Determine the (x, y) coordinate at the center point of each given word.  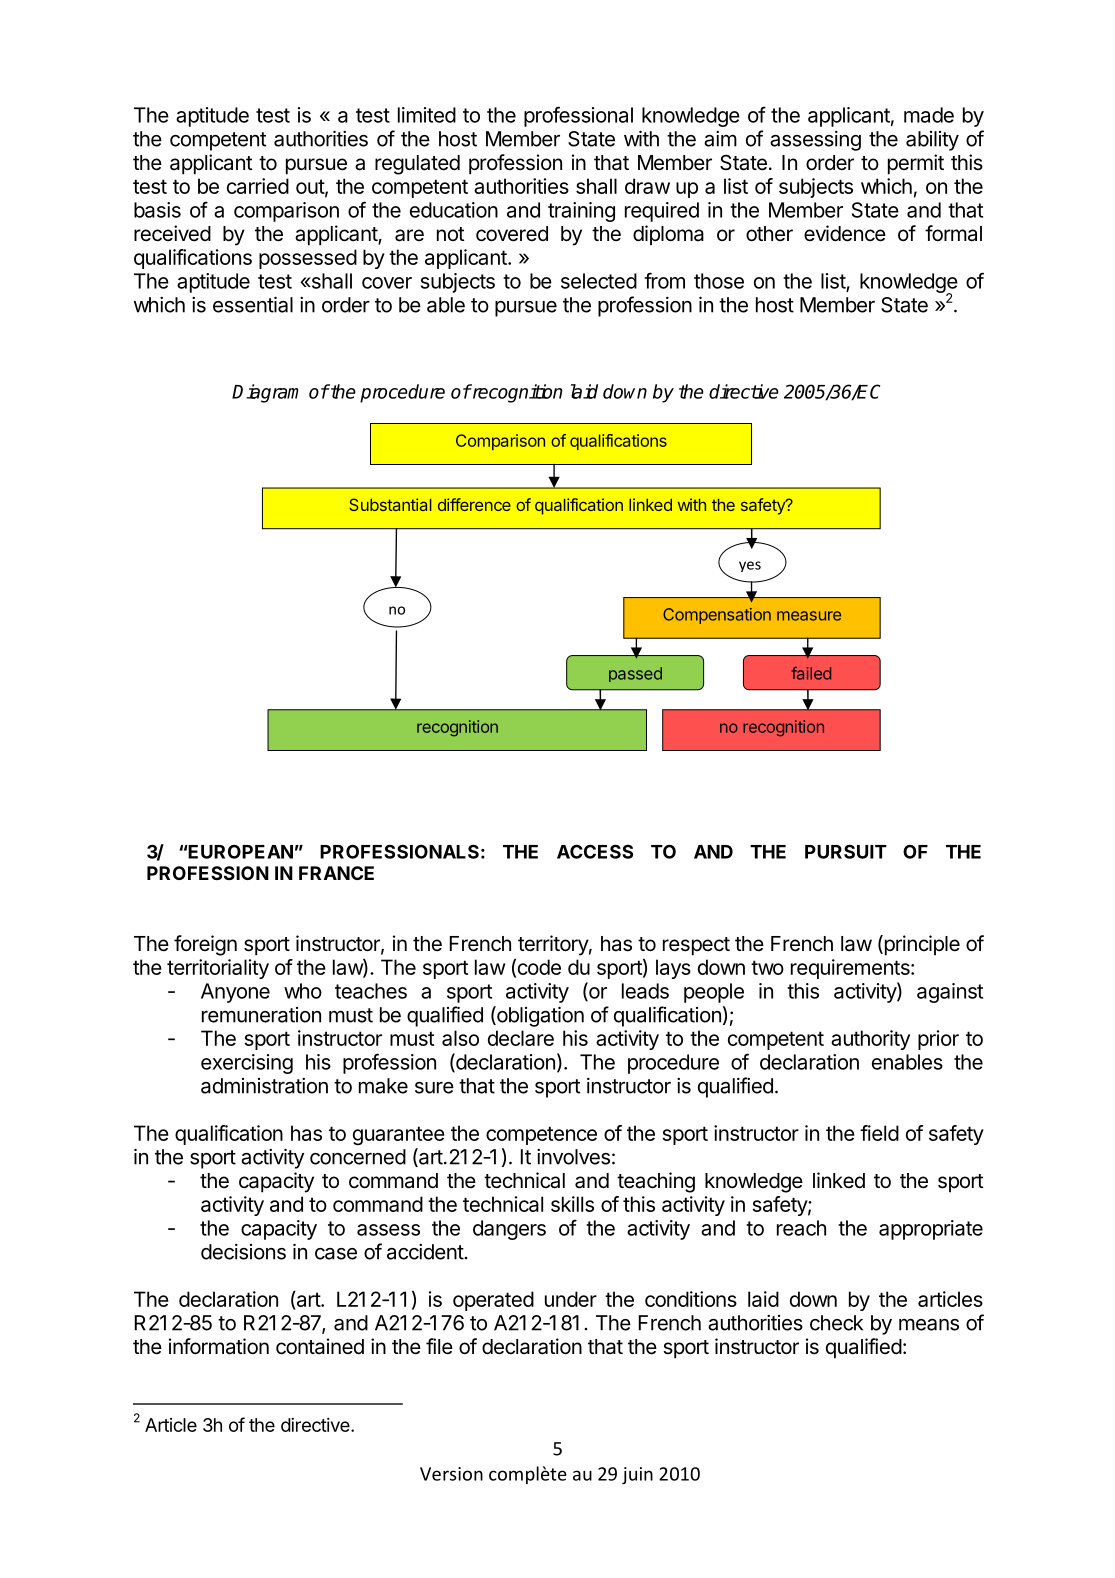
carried (258, 186)
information (219, 1346)
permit (916, 164)
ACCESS (595, 851)
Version (451, 1474)
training (581, 212)
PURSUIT (846, 851)
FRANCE (336, 873)
